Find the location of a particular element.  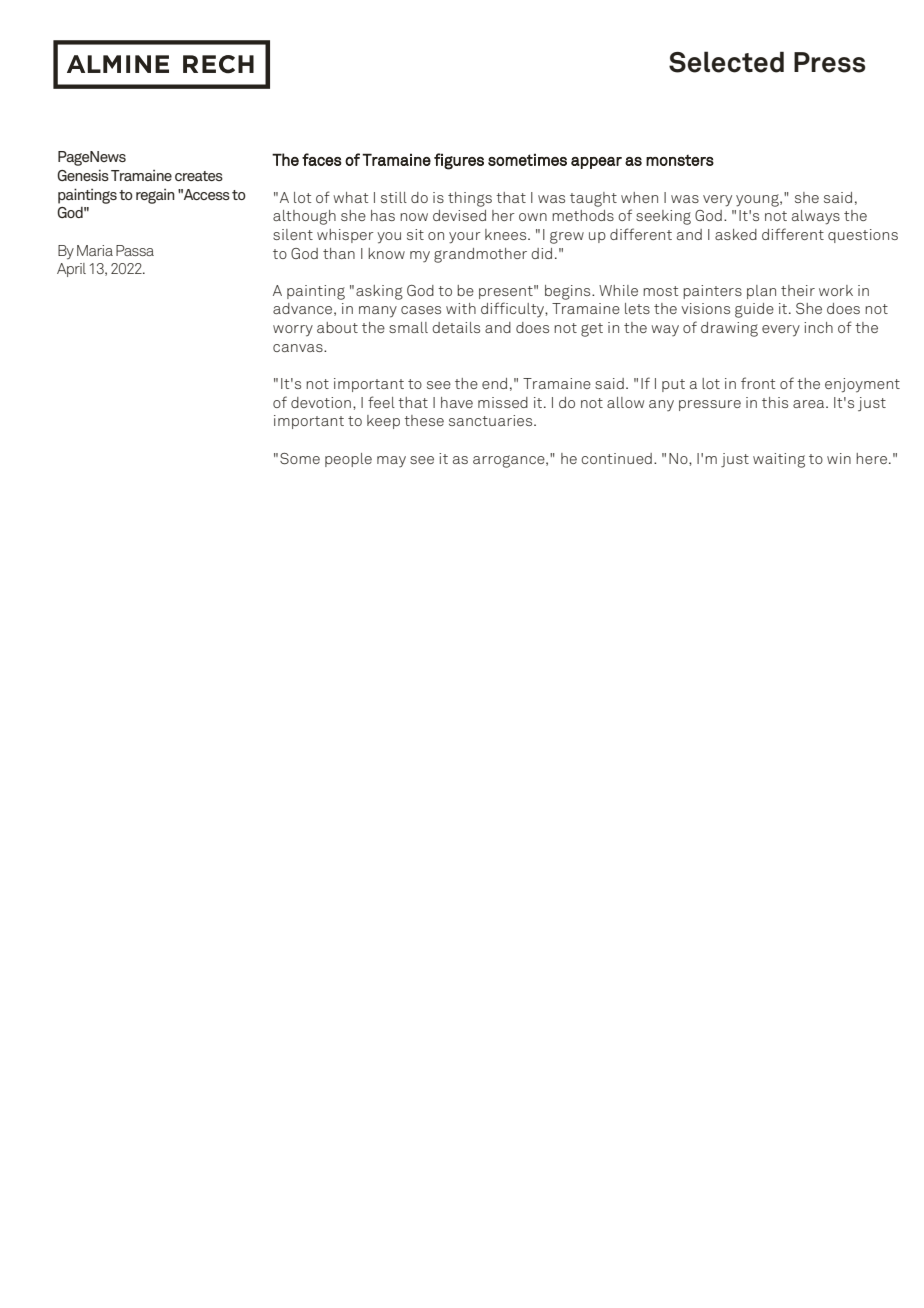

waiting is located at coordinates (779, 460).
